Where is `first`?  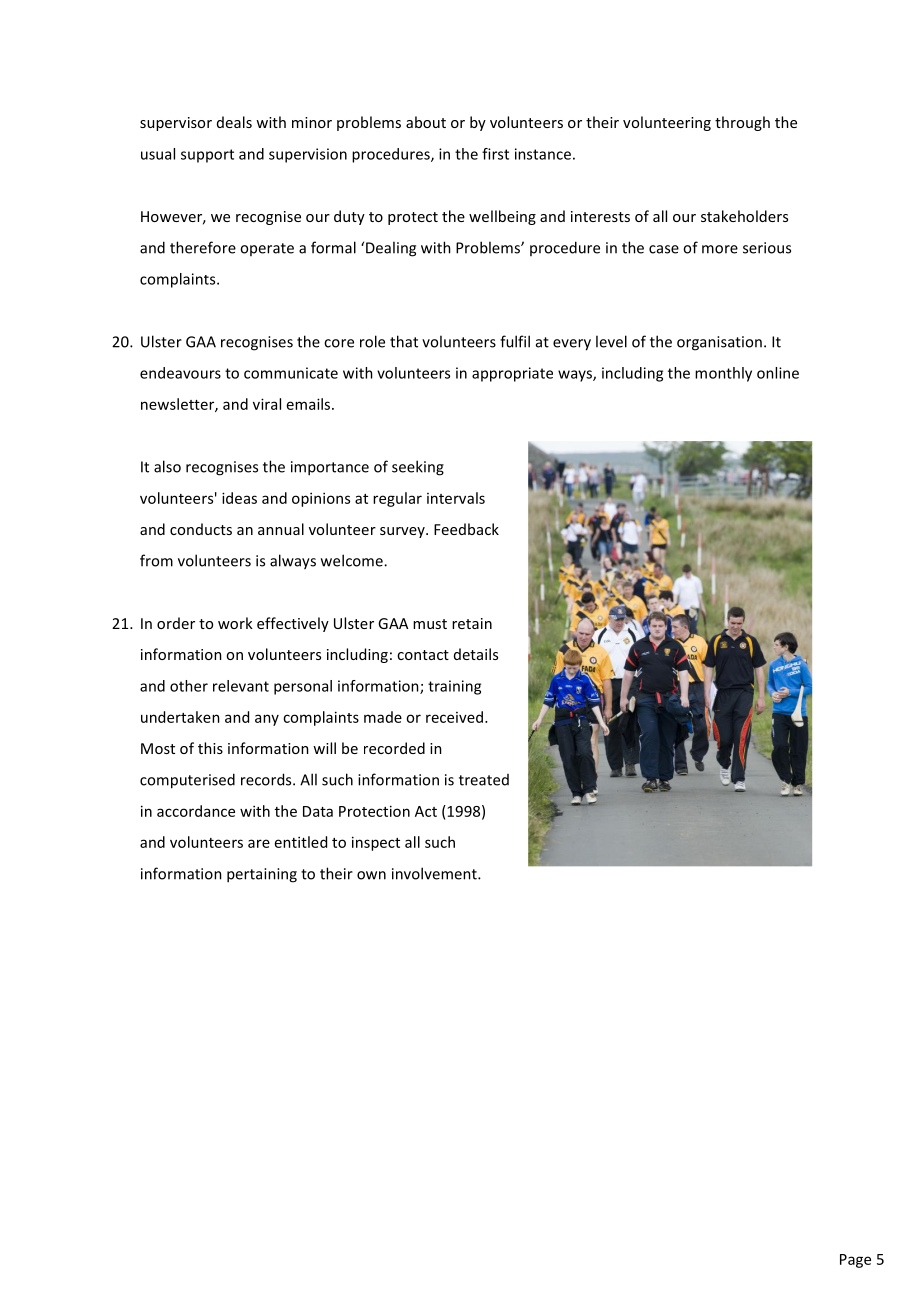
first is located at coordinates (495, 154).
